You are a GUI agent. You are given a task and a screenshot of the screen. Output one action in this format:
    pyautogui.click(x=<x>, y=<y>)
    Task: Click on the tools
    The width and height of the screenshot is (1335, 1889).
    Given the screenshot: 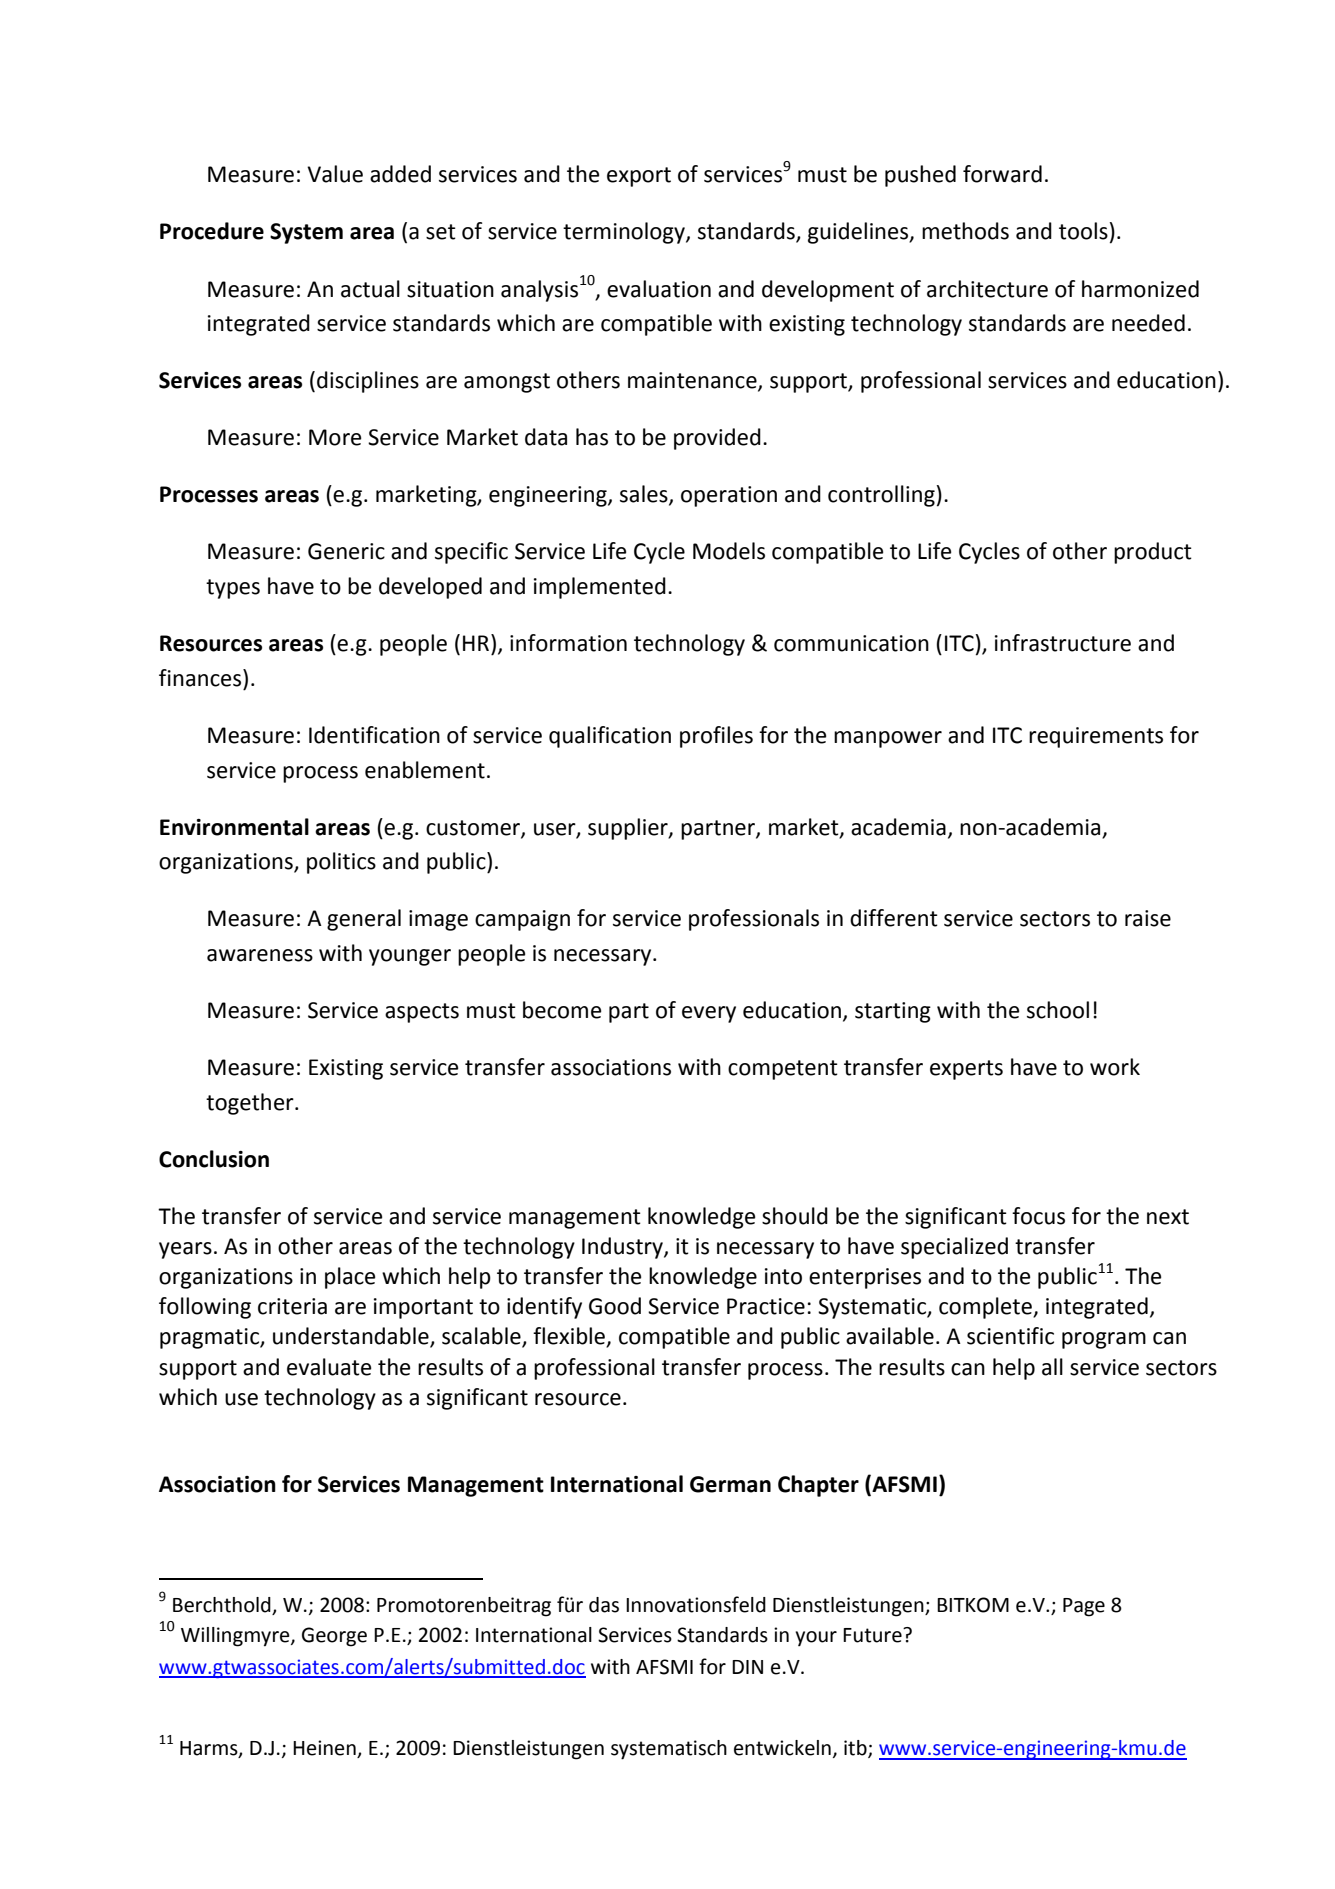 What is the action you would take?
    pyautogui.click(x=1083, y=231)
